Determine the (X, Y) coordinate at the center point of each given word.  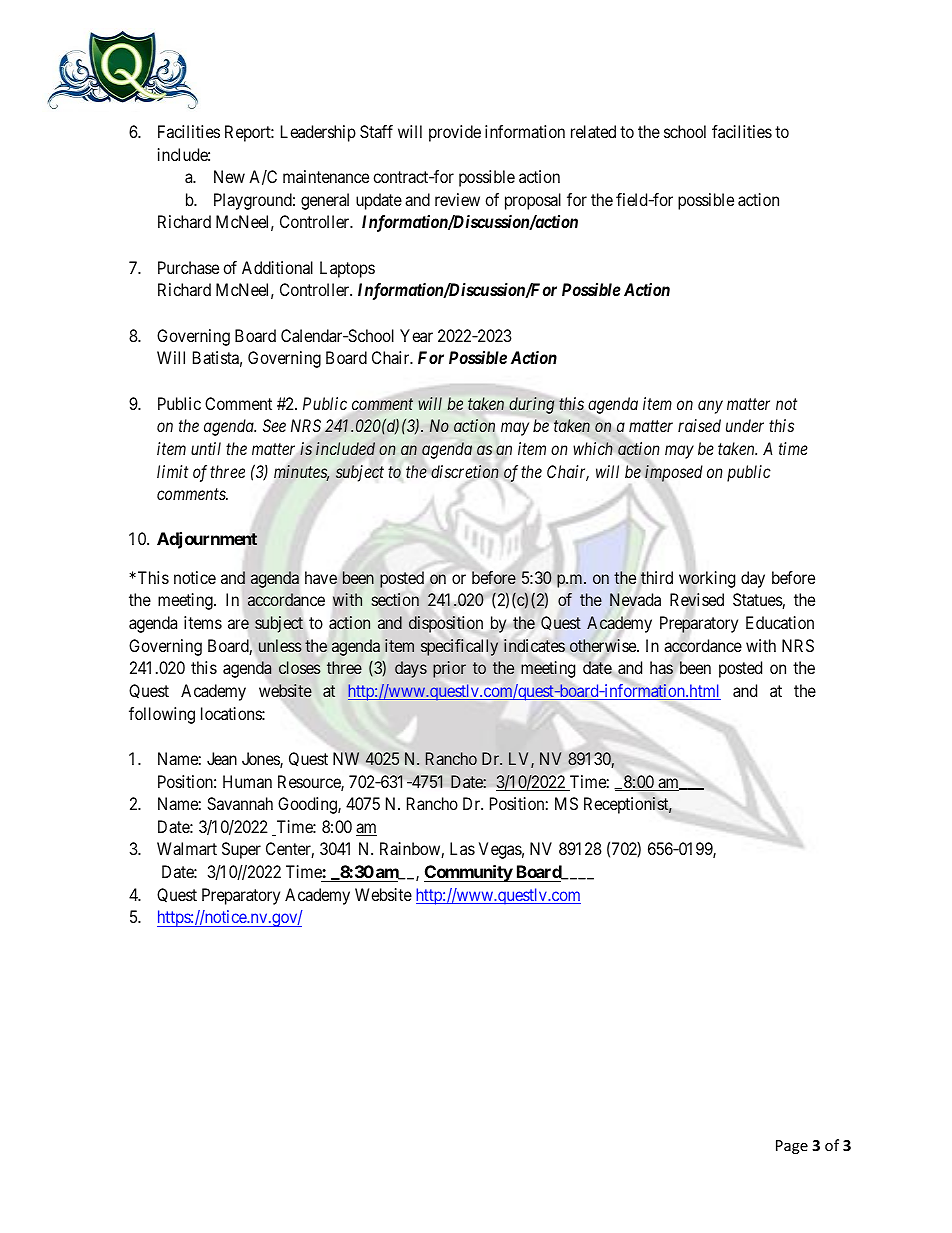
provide (455, 133)
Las (462, 848)
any (710, 407)
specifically (459, 647)
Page (792, 1147)
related (593, 131)
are (238, 624)
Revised (697, 600)
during (531, 405)
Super (241, 850)
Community (469, 873)
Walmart (187, 848)
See (274, 425)
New (229, 176)
